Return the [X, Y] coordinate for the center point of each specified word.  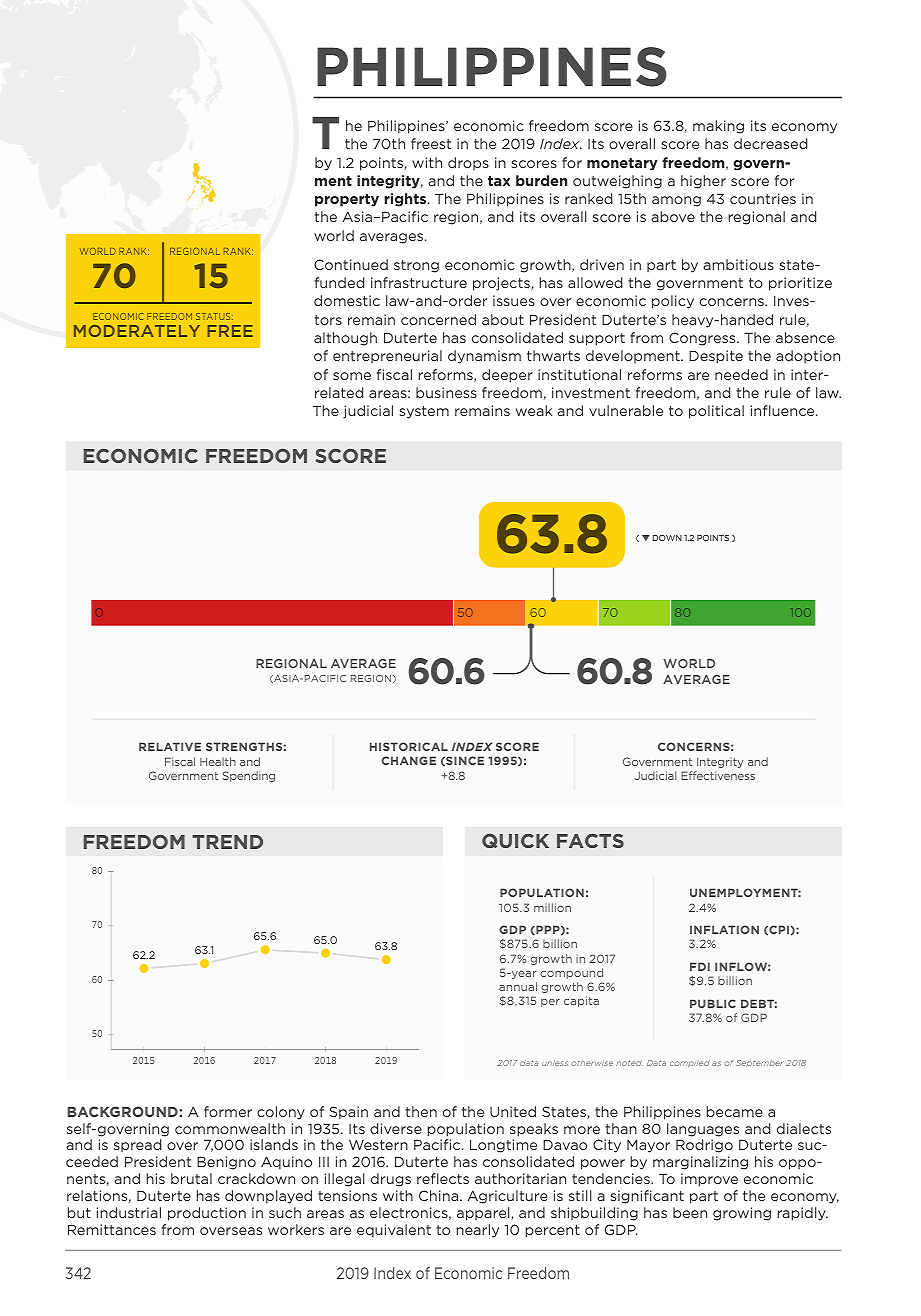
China [440, 1195]
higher [703, 182]
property [347, 200]
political [716, 412]
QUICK [515, 841]
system [424, 412]
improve [709, 1180]
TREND [227, 842]
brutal [191, 1178]
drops [468, 163]
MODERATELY [137, 331]
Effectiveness [718, 775]
